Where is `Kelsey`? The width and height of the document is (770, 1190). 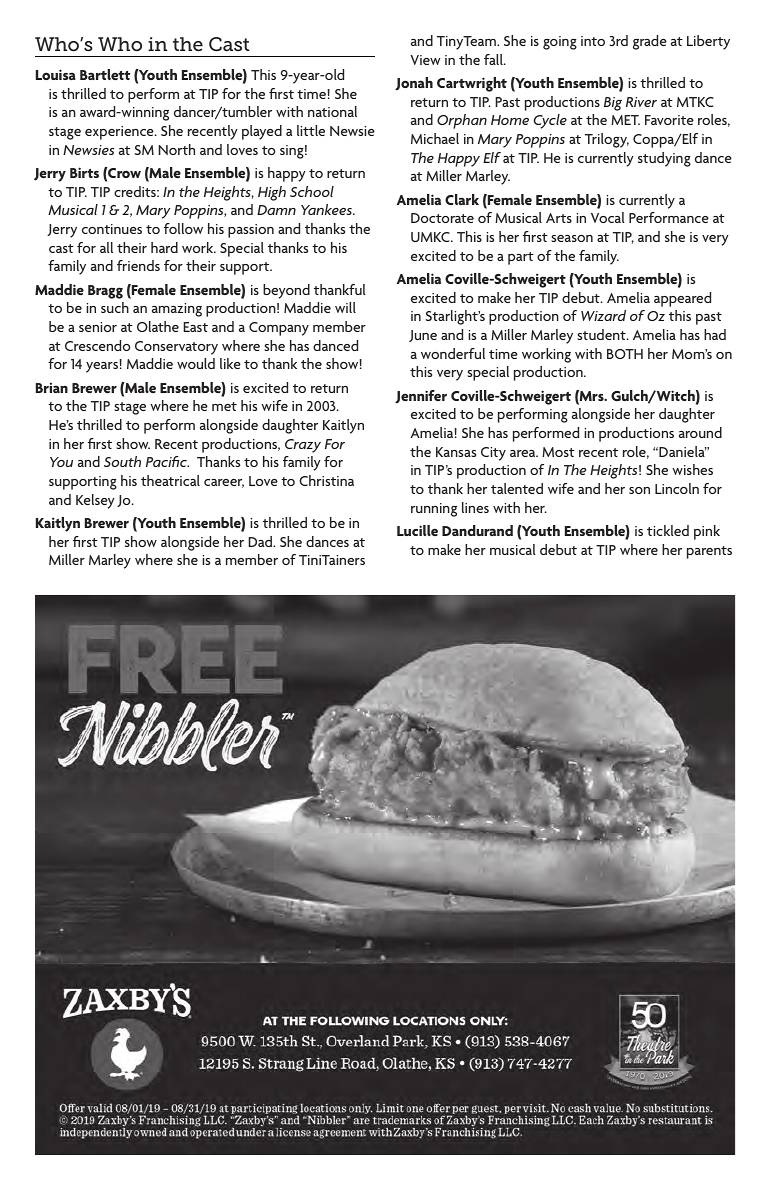
Kelsey is located at coordinates (95, 501).
